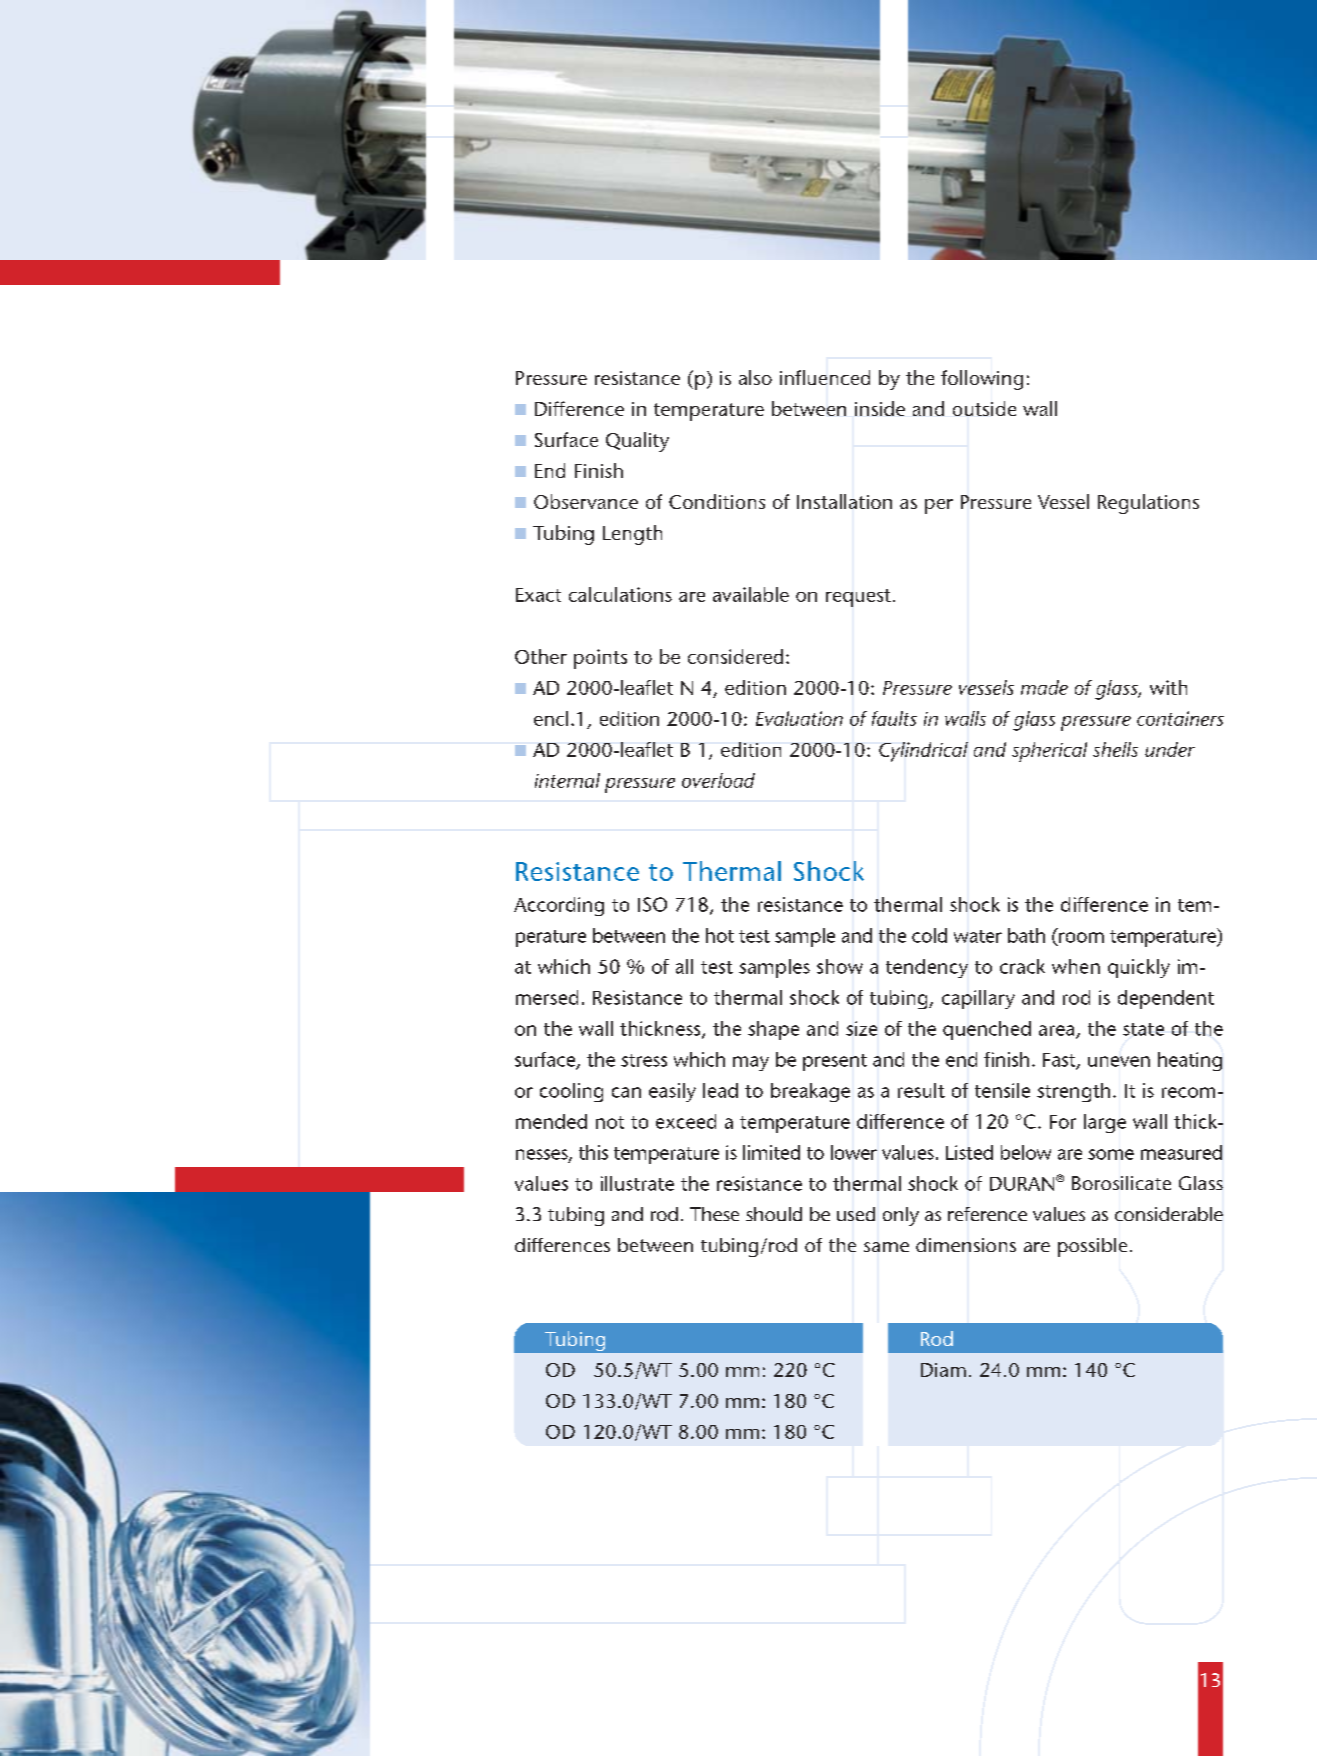  Describe the element at coordinates (652, 904) in the image. I see `ISO` at that location.
